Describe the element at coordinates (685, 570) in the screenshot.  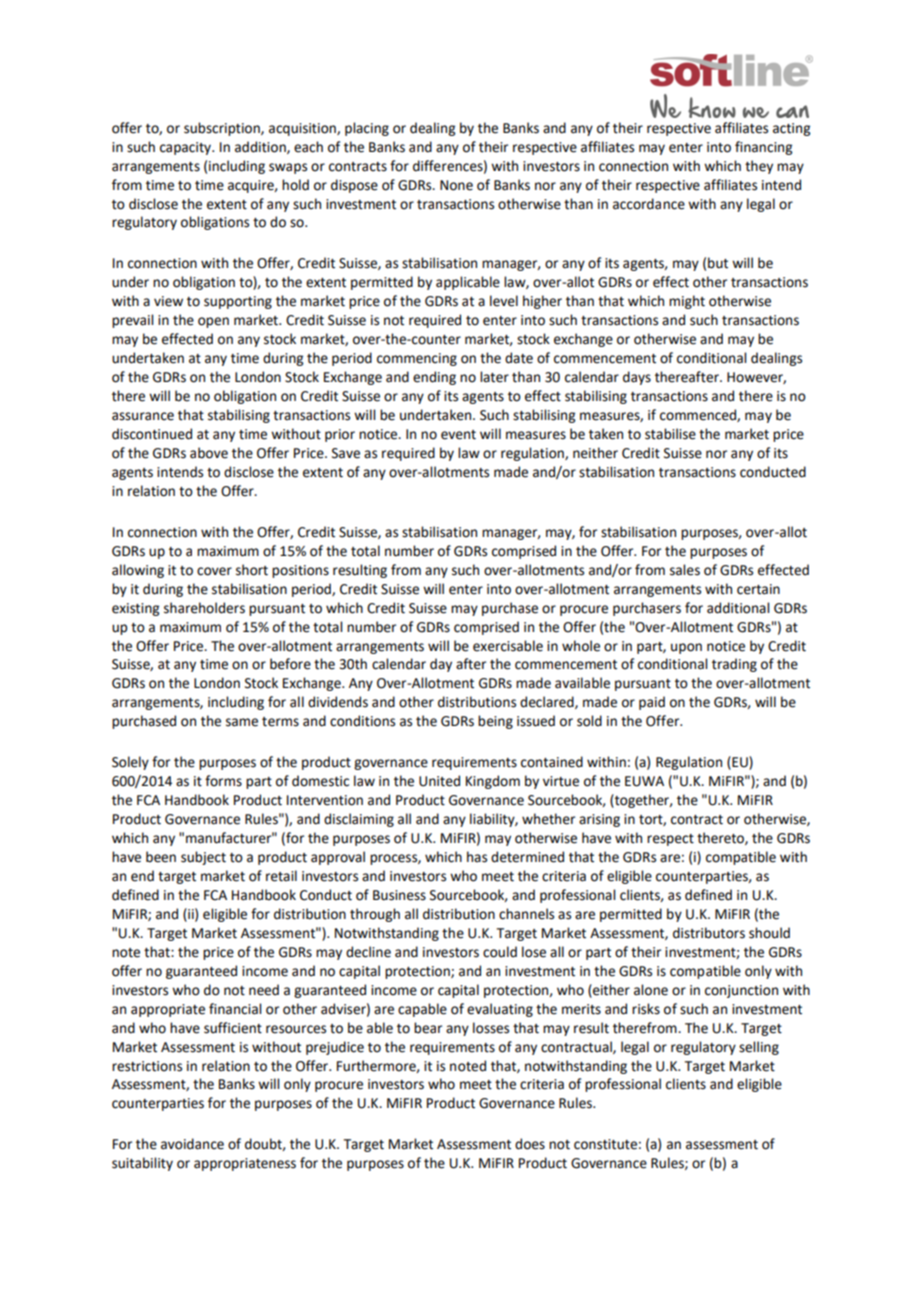
I see `sales` at that location.
